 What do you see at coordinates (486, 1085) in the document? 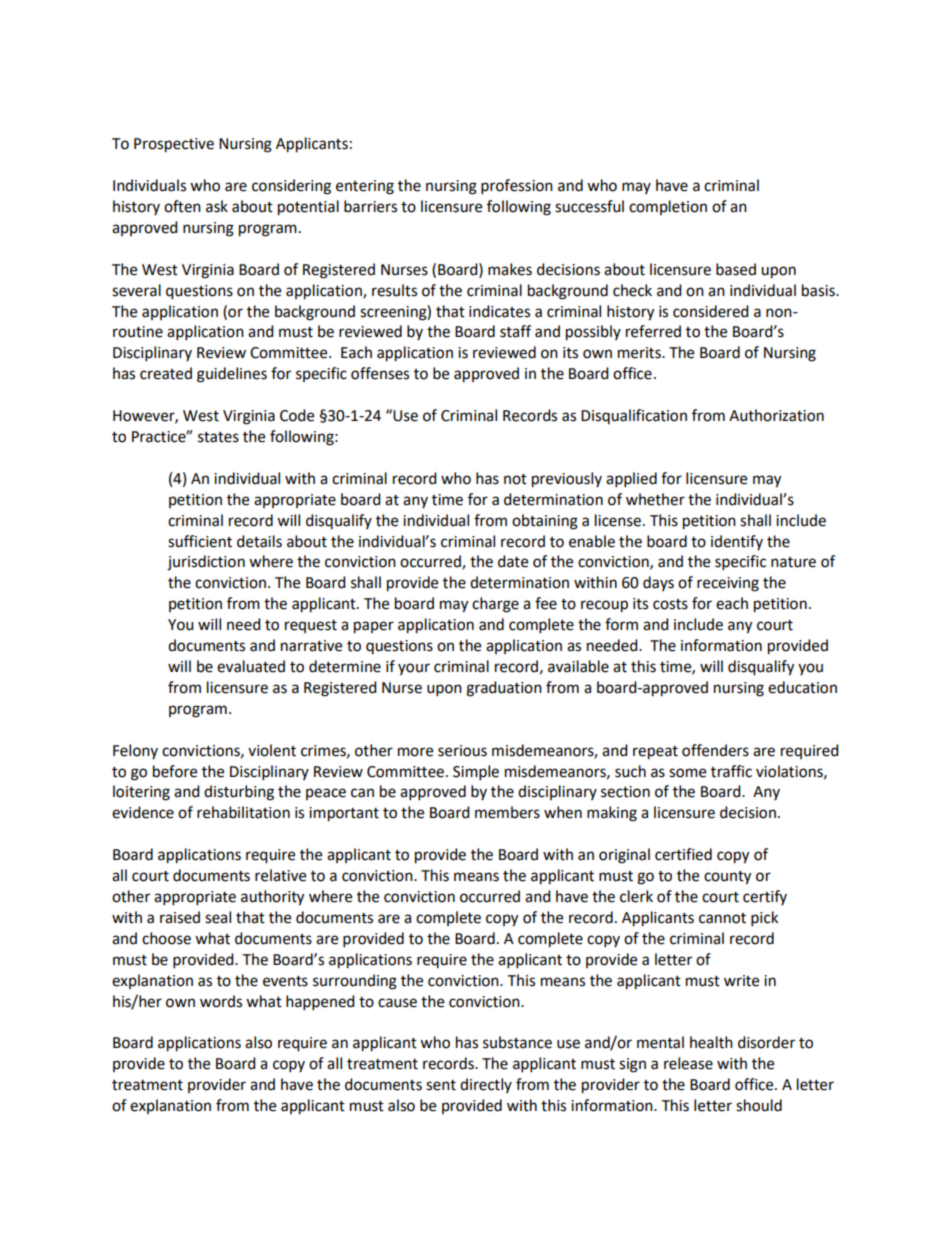
I see `directly` at bounding box center [486, 1085].
